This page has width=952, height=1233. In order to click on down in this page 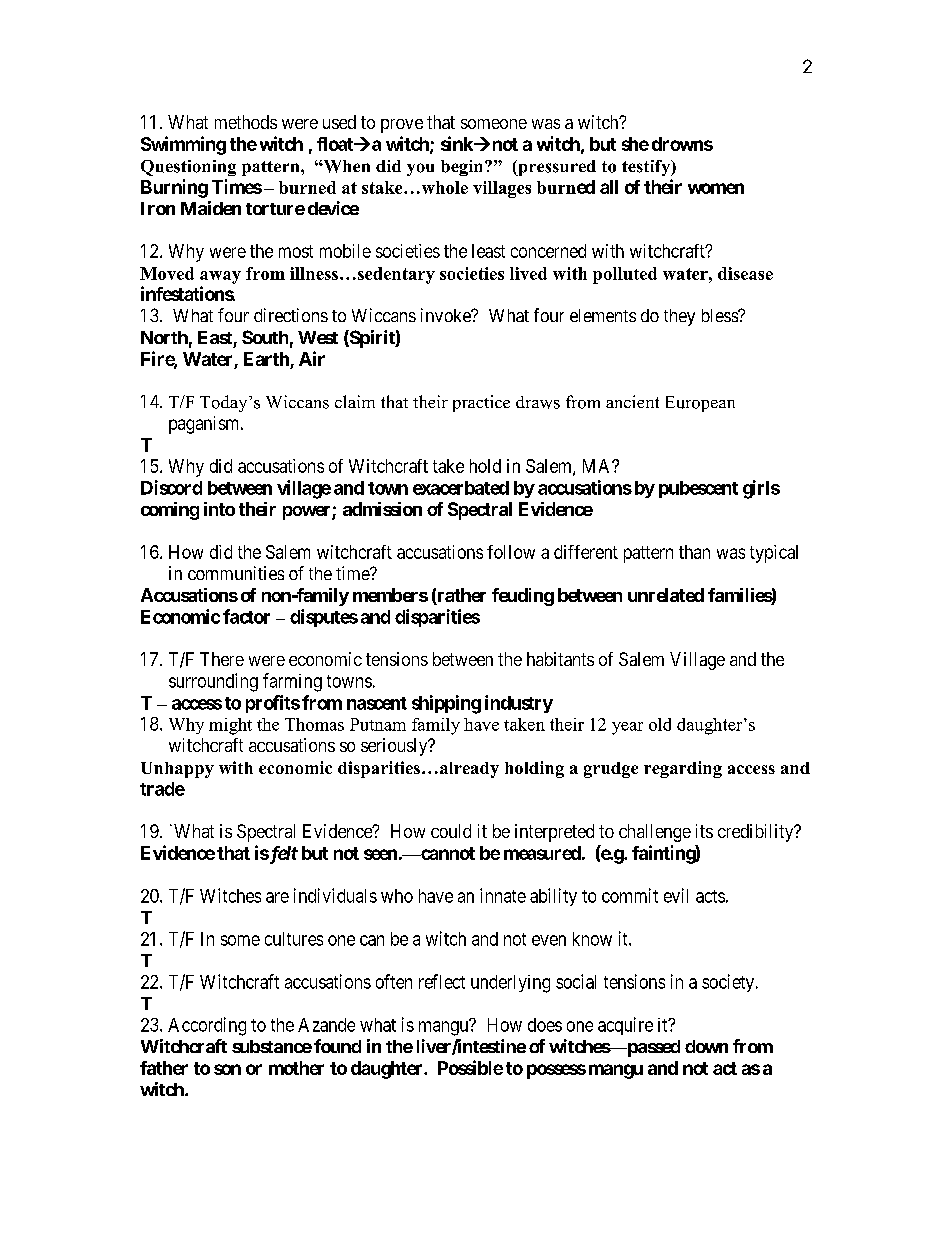, I will do `click(706, 1046)`.
